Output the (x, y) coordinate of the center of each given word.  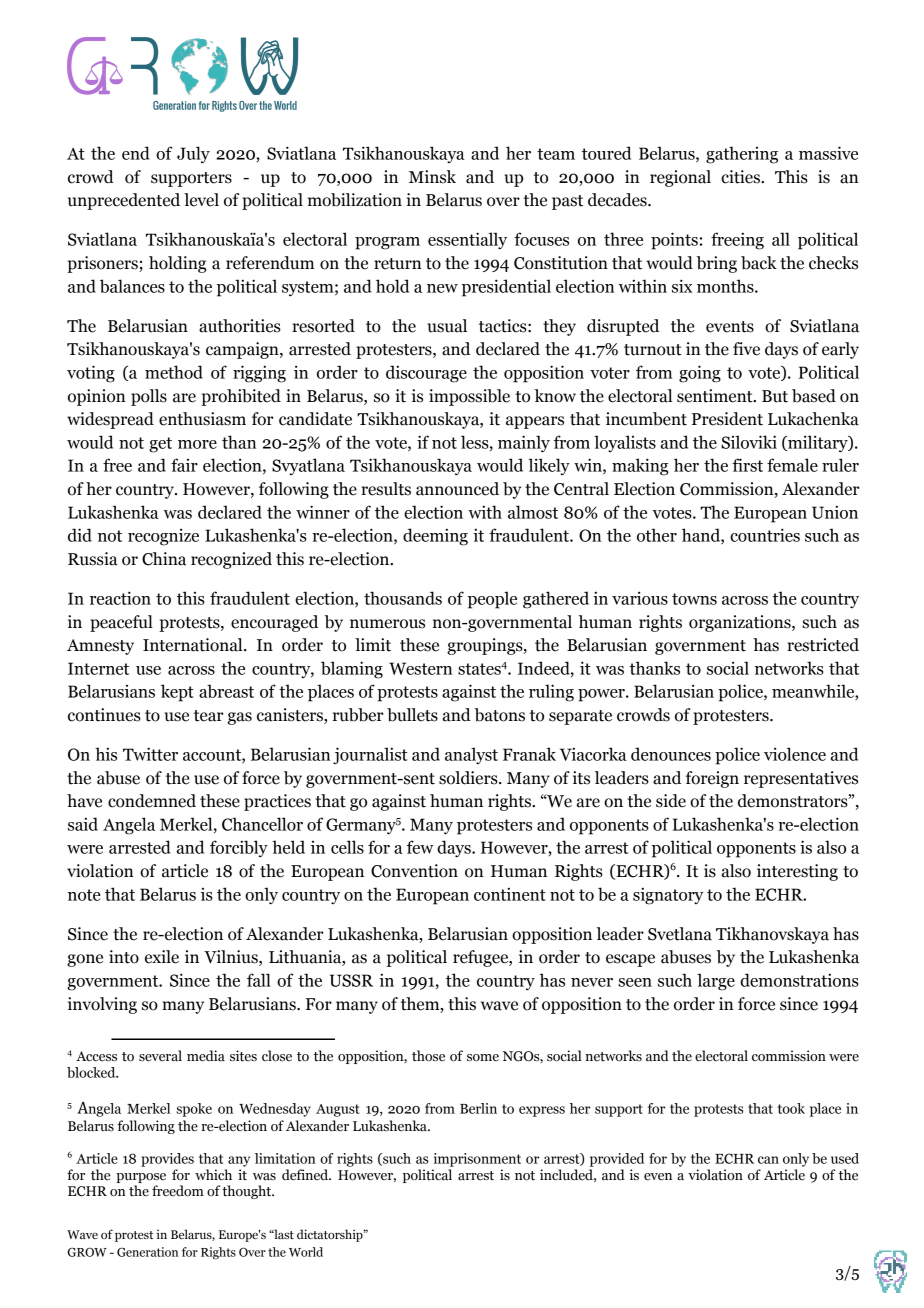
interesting (797, 872)
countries (765, 535)
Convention (414, 871)
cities (741, 177)
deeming (435, 537)
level (201, 200)
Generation (147, 1252)
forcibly (239, 848)
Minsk (432, 177)
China (164, 559)
